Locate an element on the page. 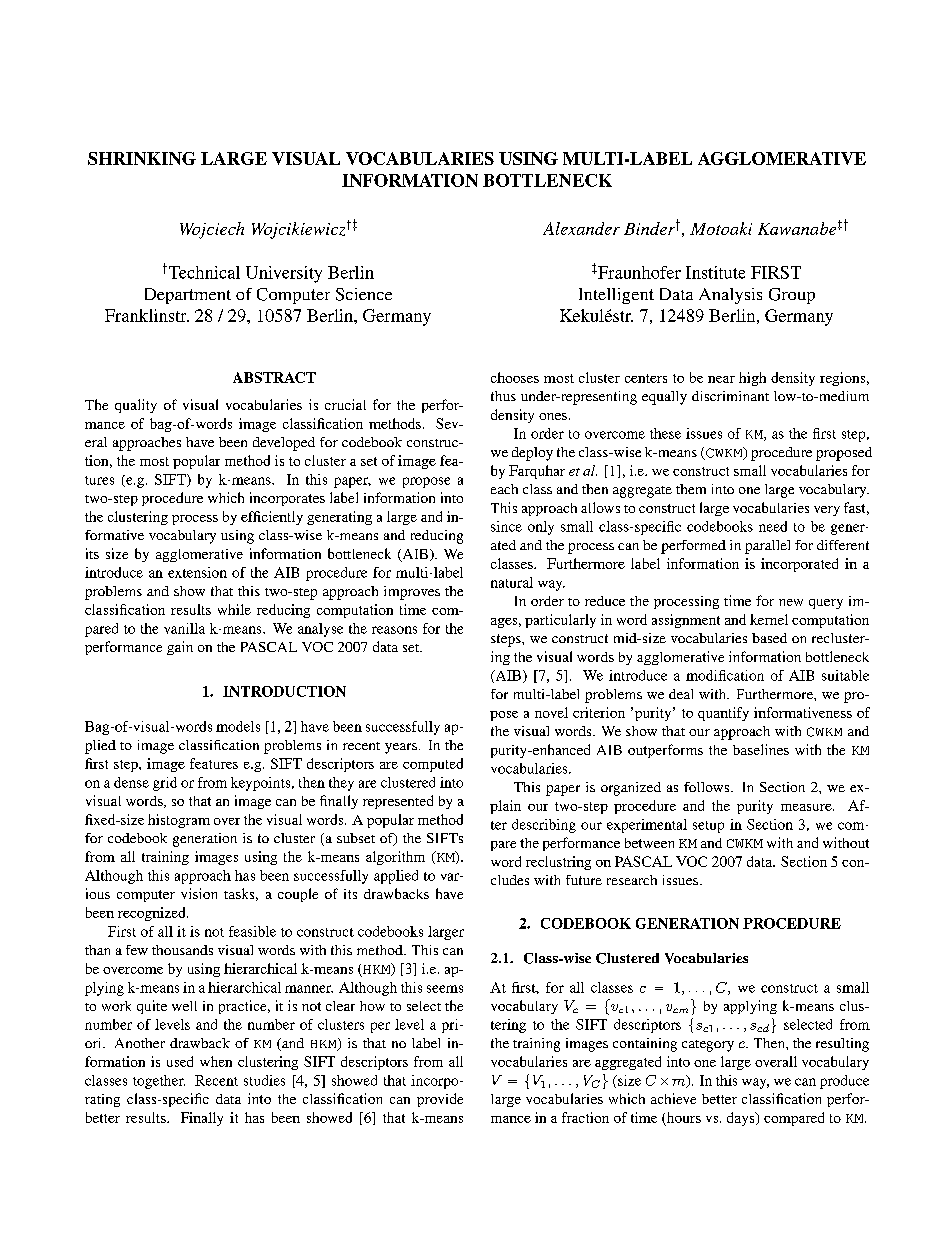 The image size is (952, 1233). days is located at coordinates (742, 1119).
